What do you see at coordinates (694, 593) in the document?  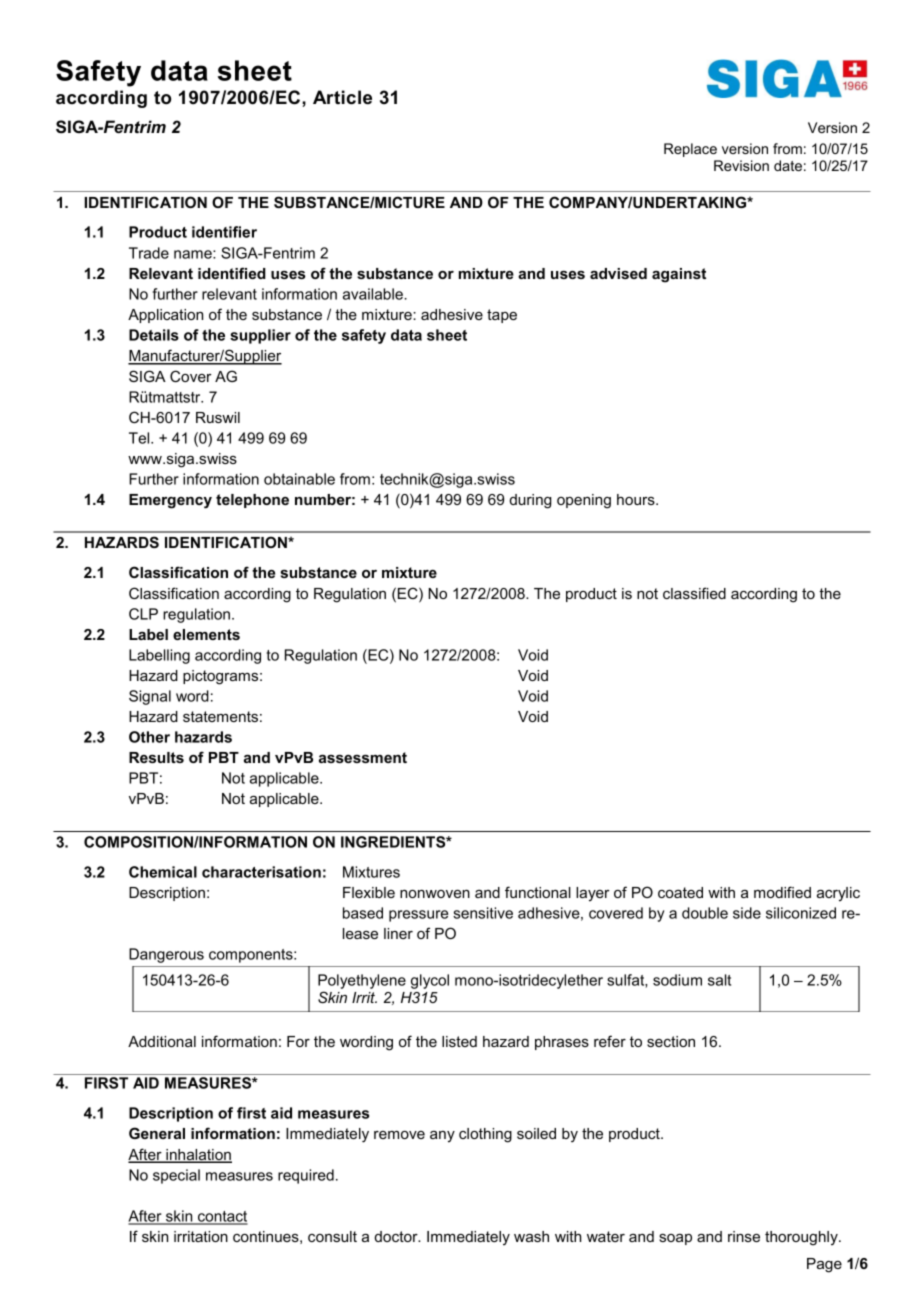 I see `classified` at bounding box center [694, 593].
